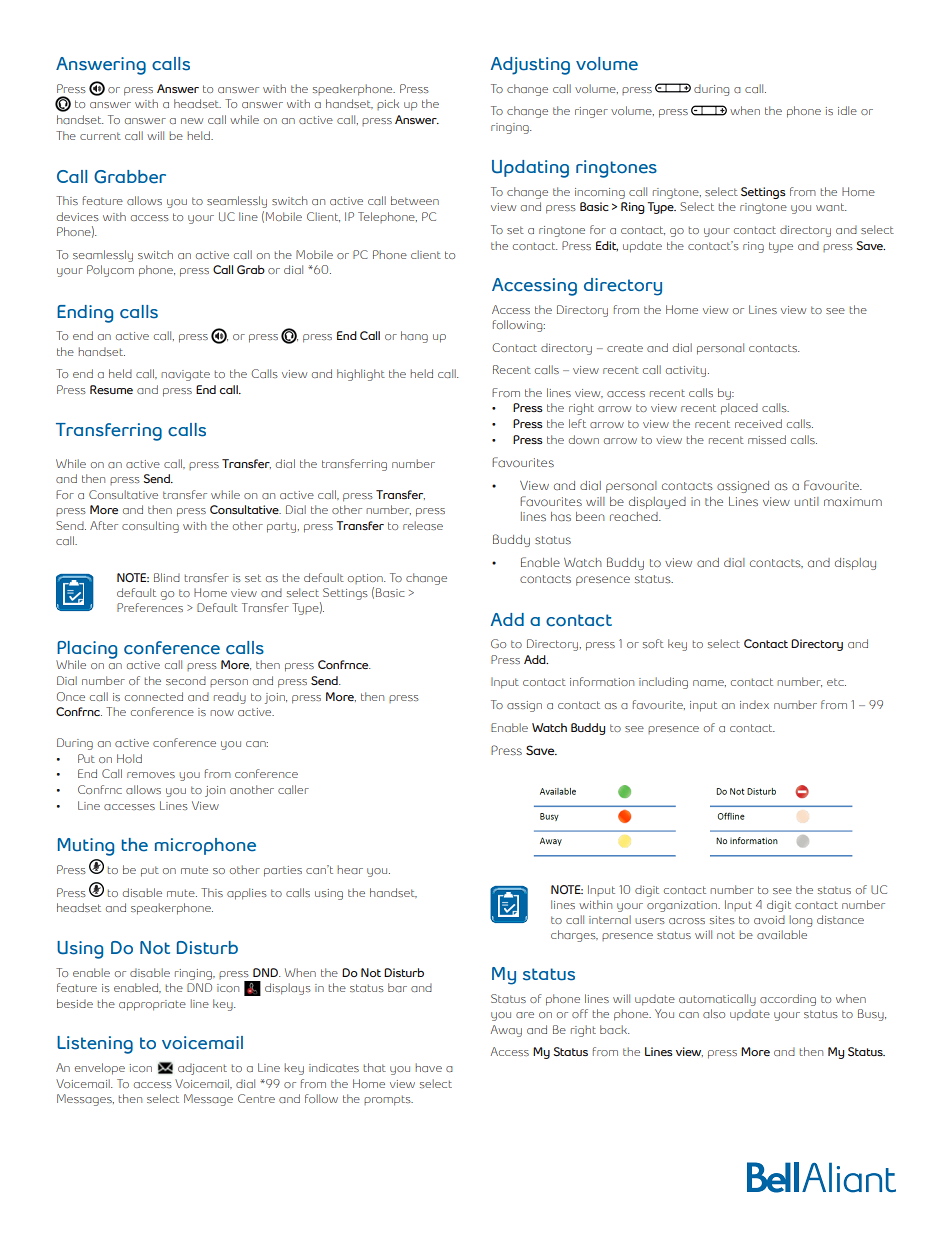 This document has height=1233, width=952. What do you see at coordinates (247, 894) in the document?
I see `applies` at bounding box center [247, 894].
